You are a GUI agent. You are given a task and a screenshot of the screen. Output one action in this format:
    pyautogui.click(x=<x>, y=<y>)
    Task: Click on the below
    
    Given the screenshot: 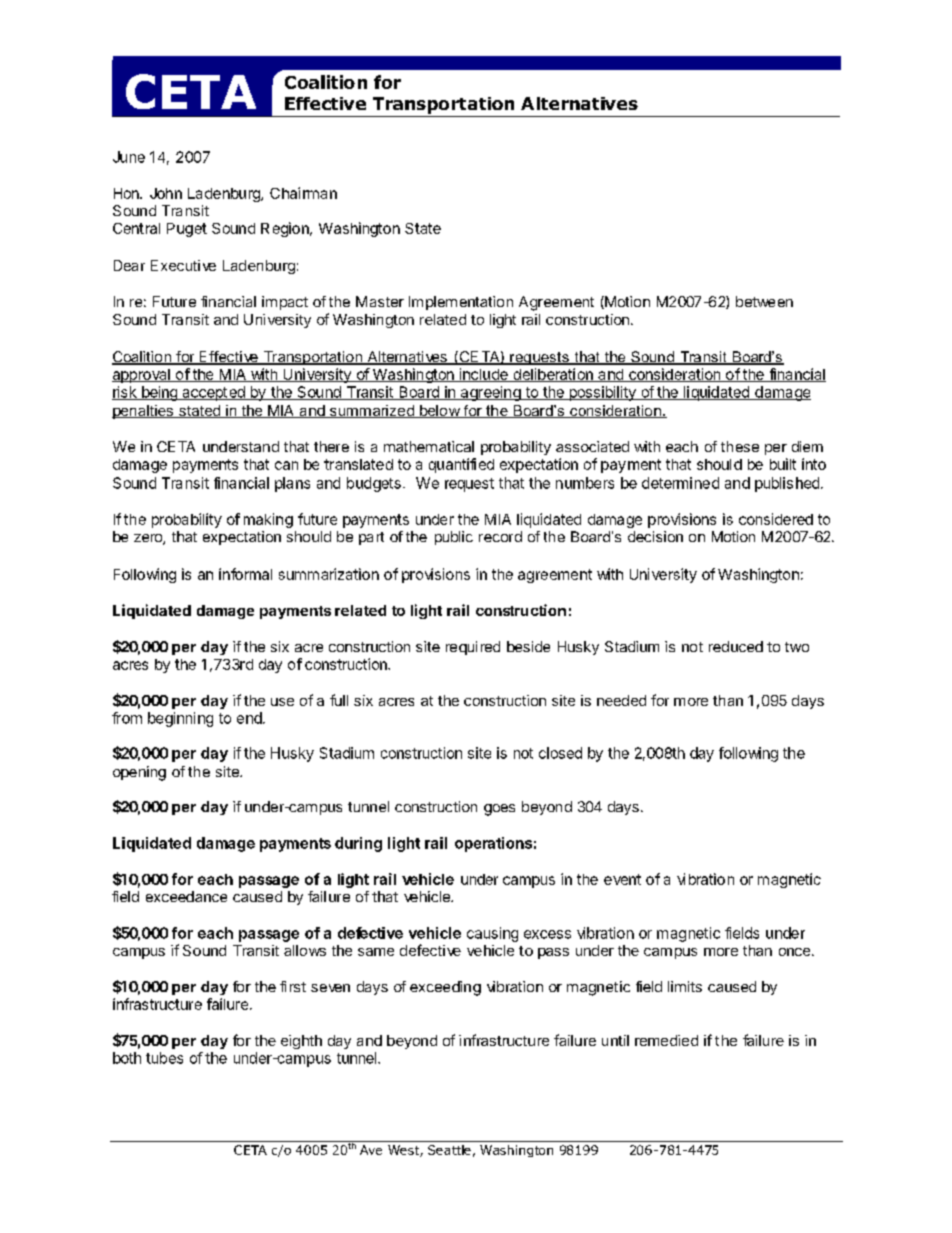 What is the action you would take?
    pyautogui.click(x=439, y=411)
